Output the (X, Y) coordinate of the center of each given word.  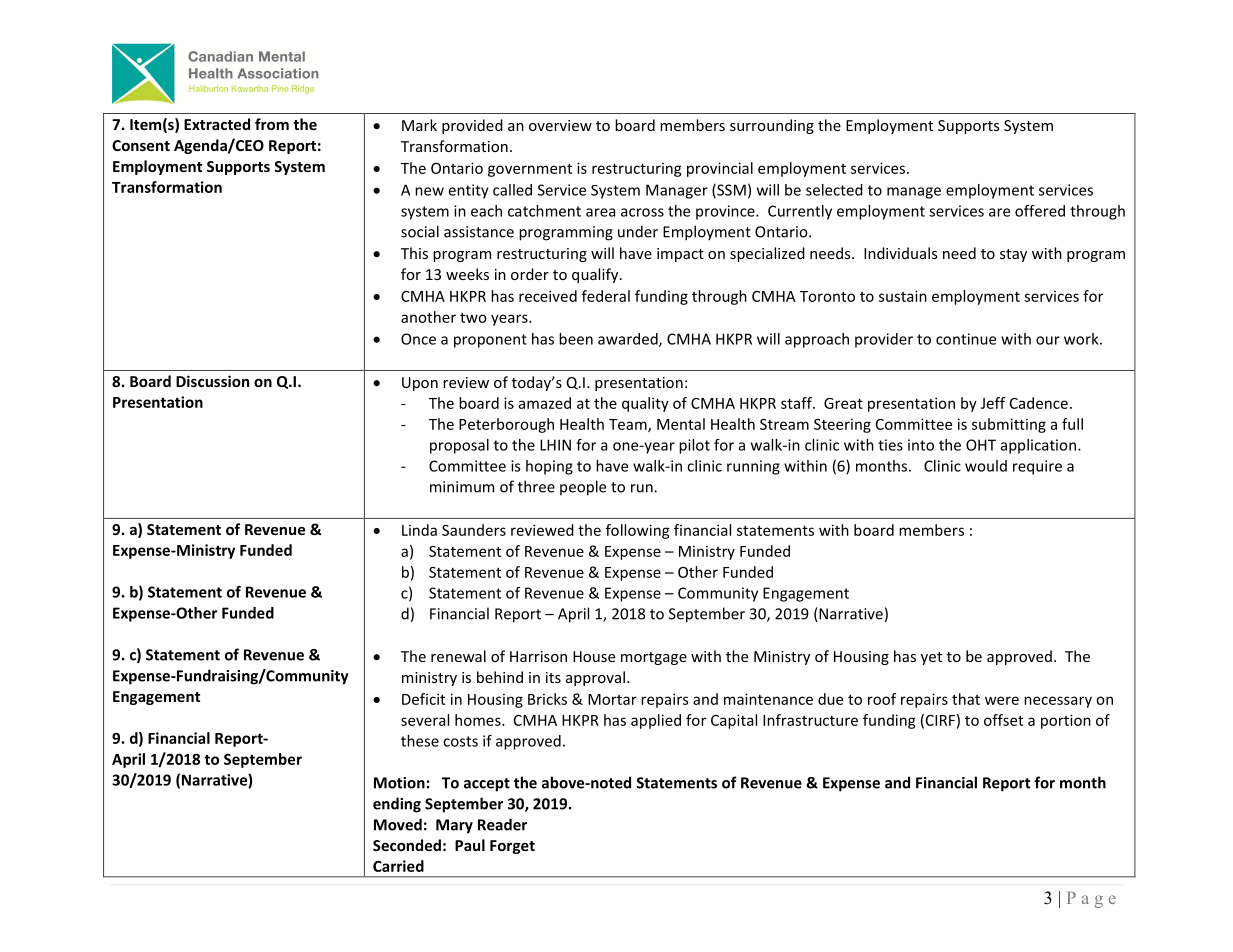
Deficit (423, 699)
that (966, 699)
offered (1040, 211)
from (272, 124)
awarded (629, 340)
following (638, 531)
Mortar (612, 699)
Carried (398, 866)
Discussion (212, 381)
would (986, 466)
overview (560, 125)
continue (966, 339)
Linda (419, 530)
